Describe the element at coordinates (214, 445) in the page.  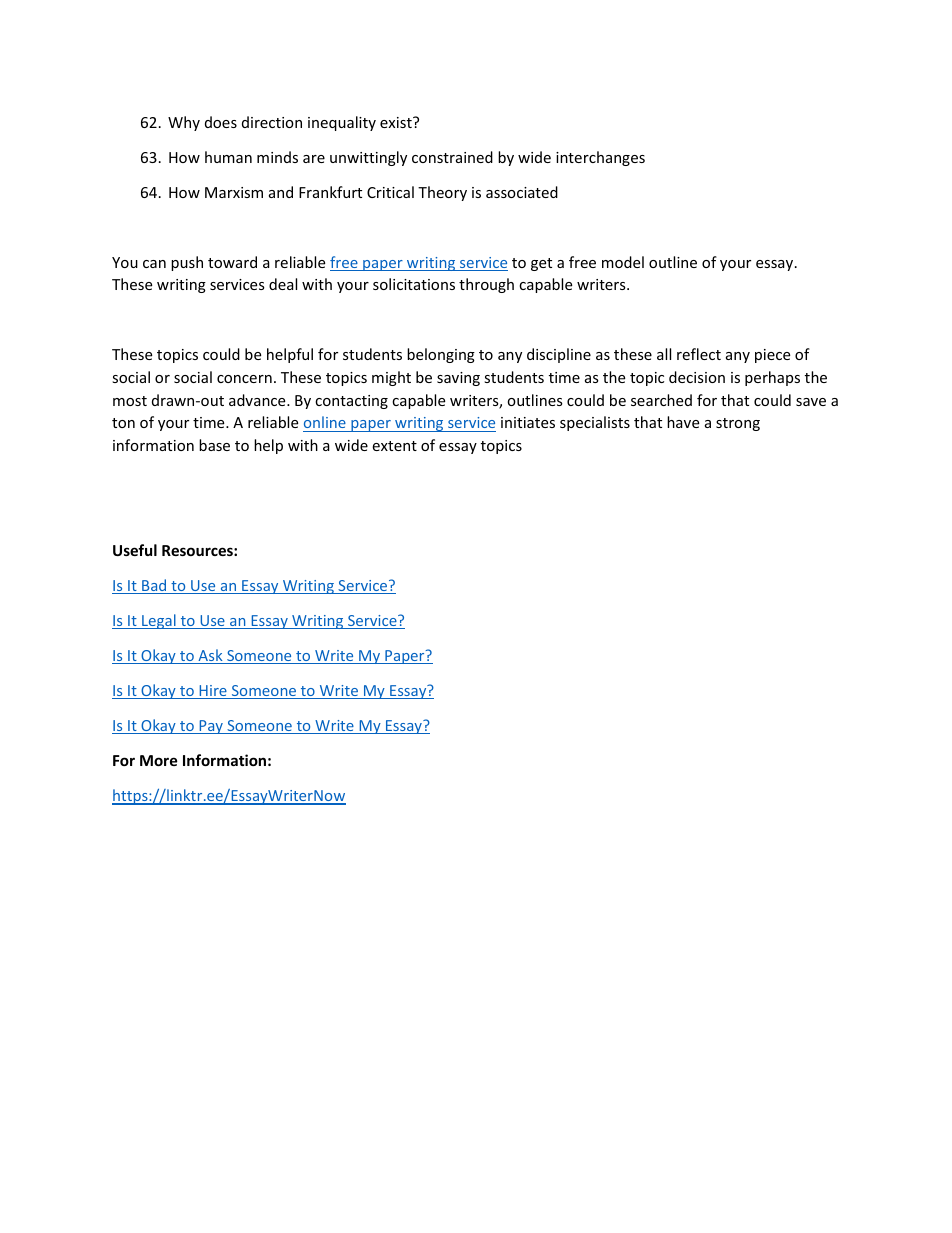
I see `base` at that location.
